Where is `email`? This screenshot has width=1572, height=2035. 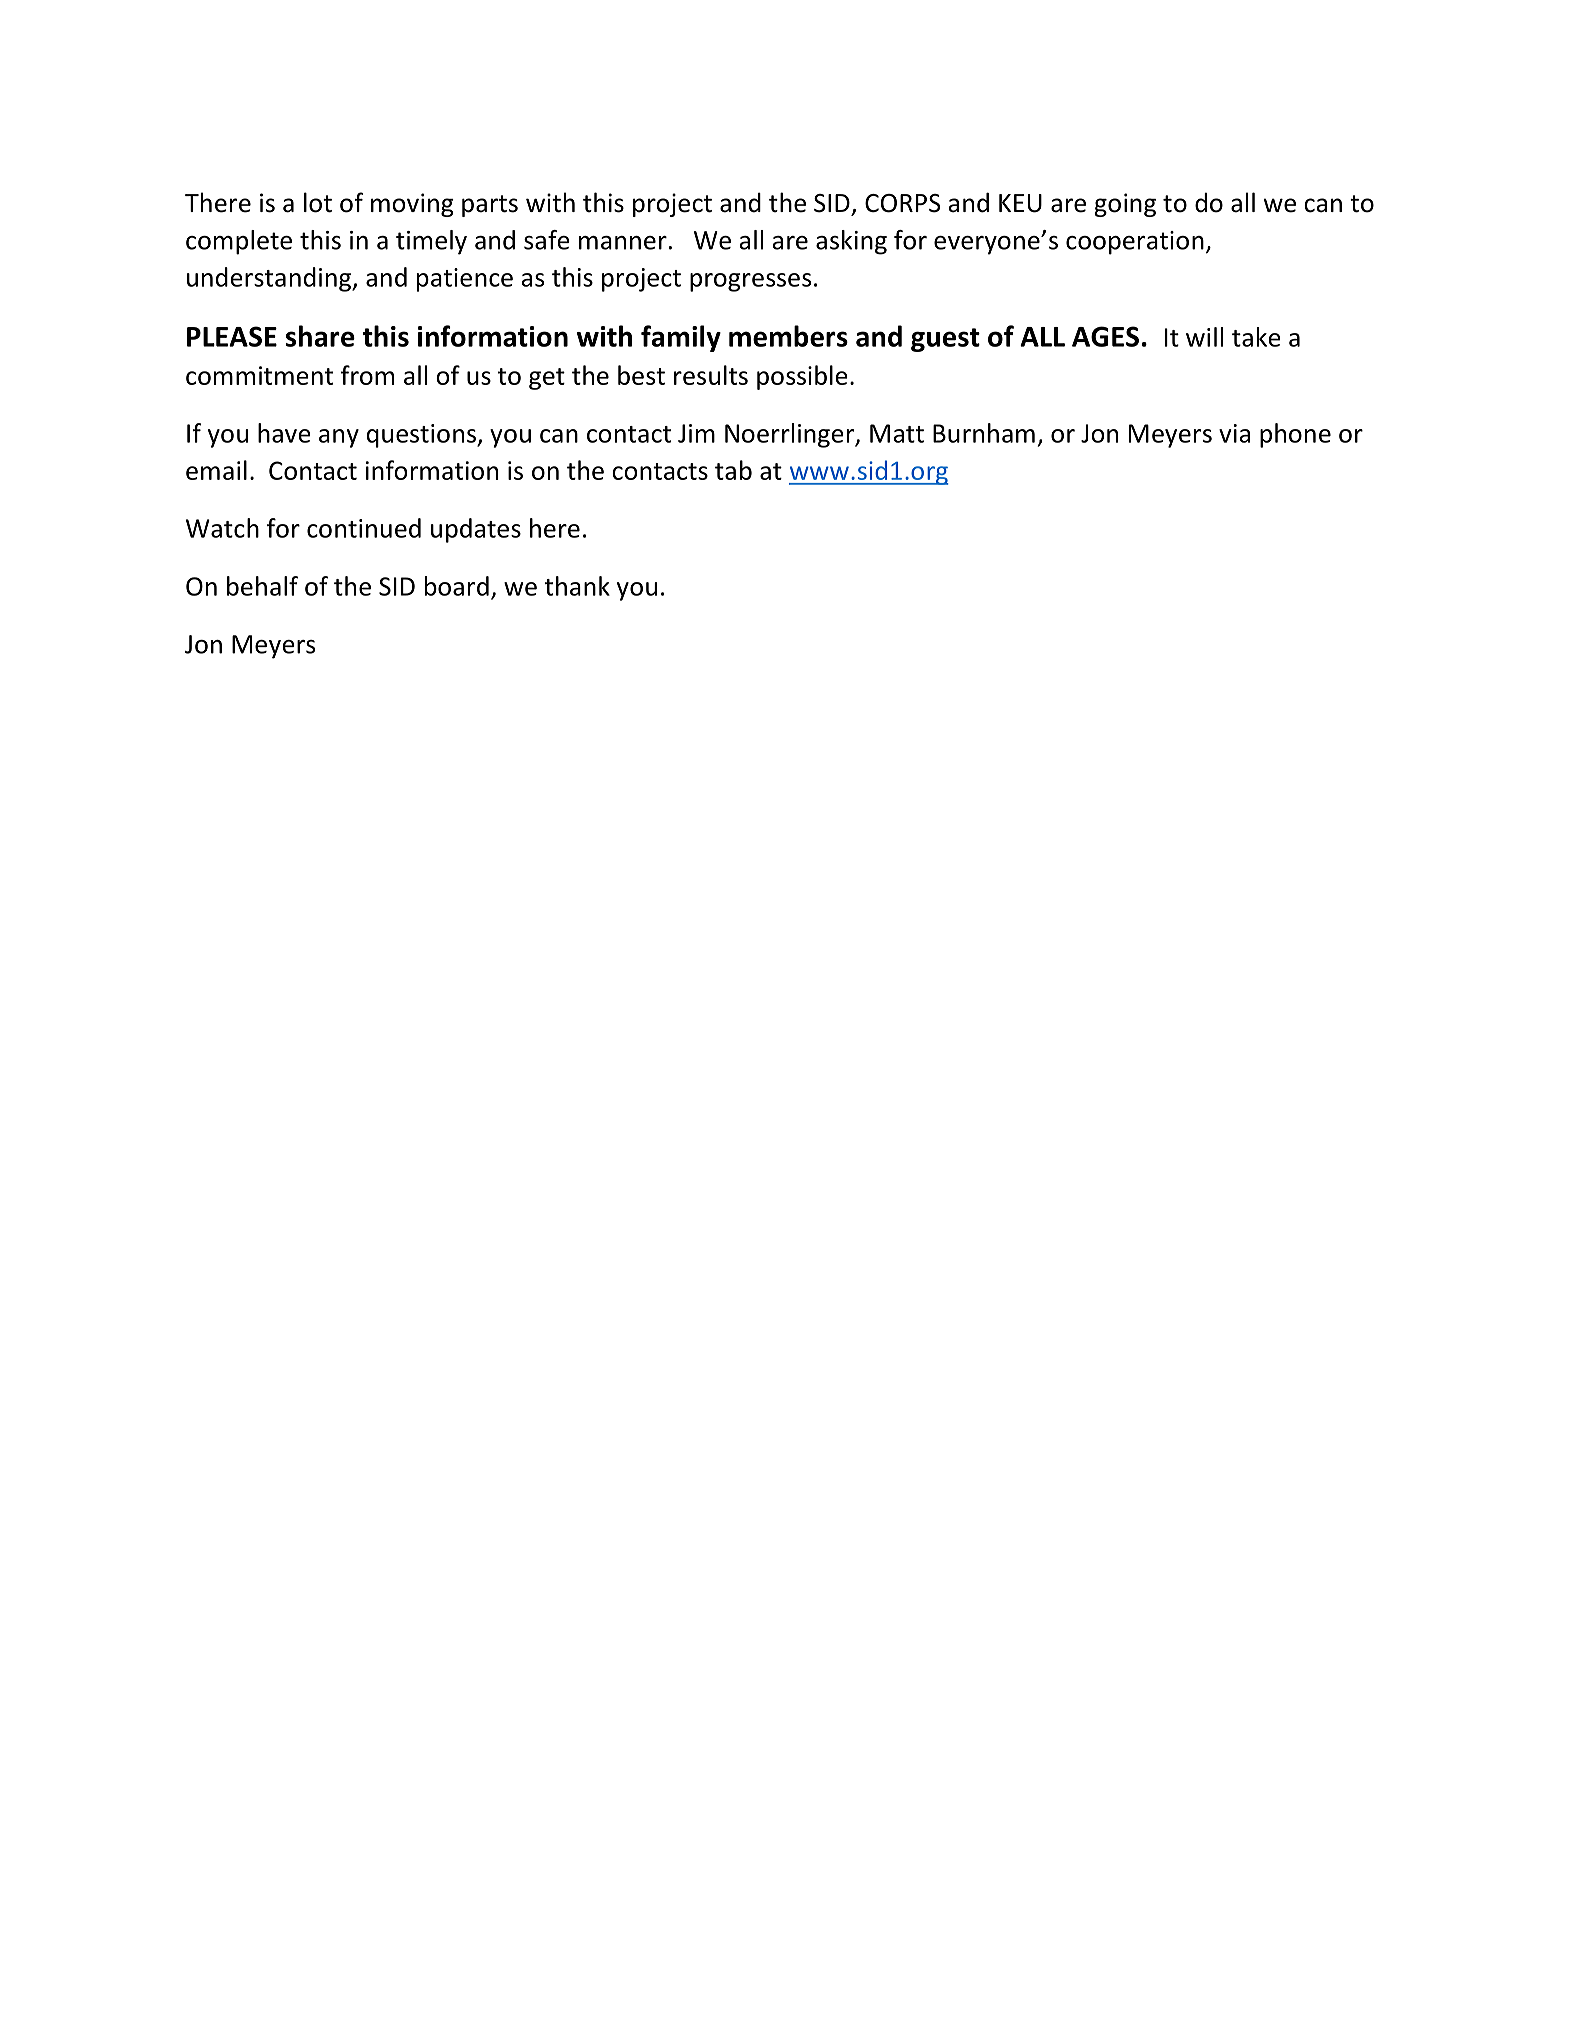
email is located at coordinates (216, 470).
